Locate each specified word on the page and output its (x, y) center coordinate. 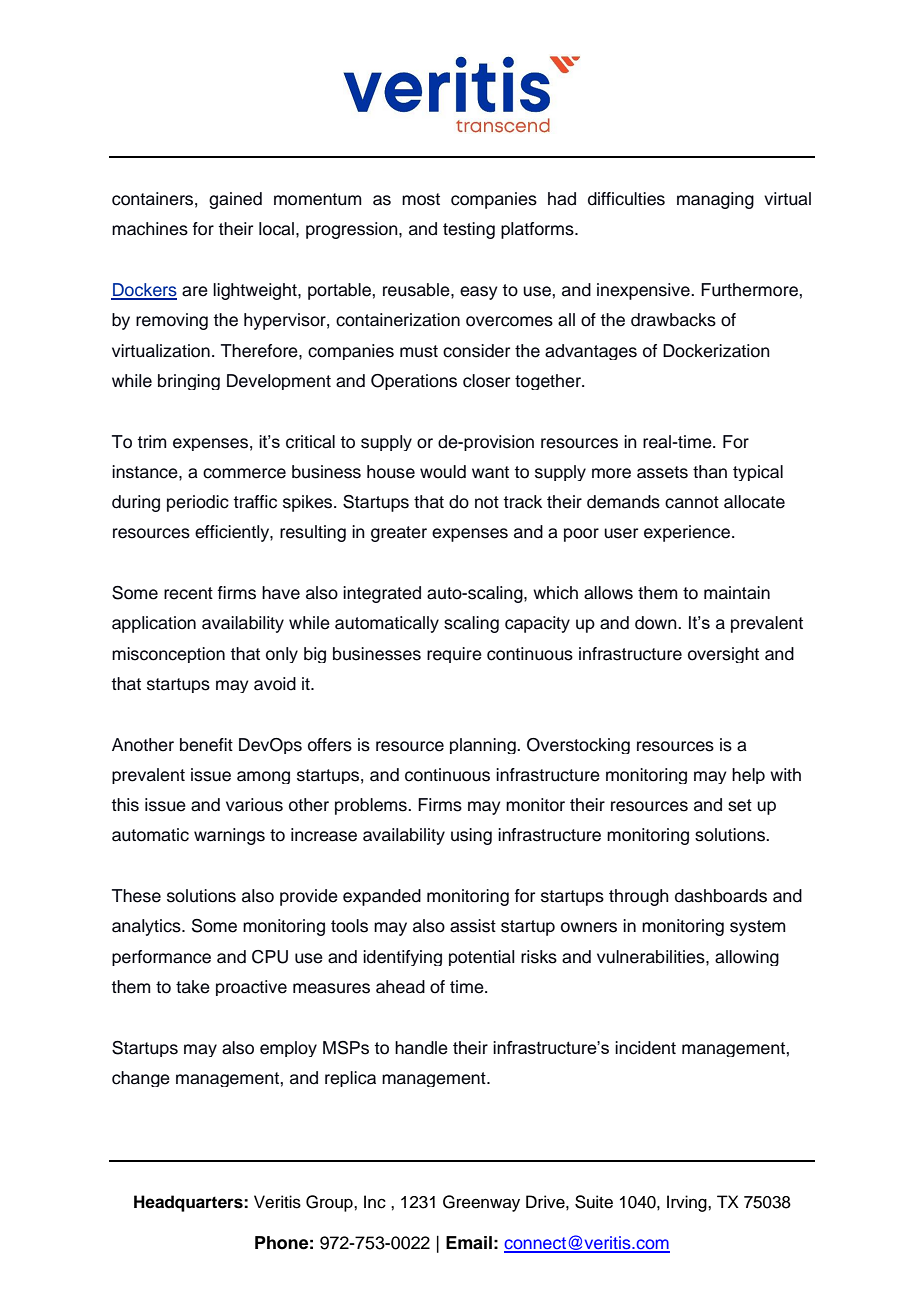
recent (188, 593)
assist (473, 926)
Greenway (481, 1203)
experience (688, 533)
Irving (688, 1203)
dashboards (721, 896)
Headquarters (189, 1203)
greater (399, 534)
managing (715, 200)
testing (469, 230)
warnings (229, 836)
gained (235, 200)
